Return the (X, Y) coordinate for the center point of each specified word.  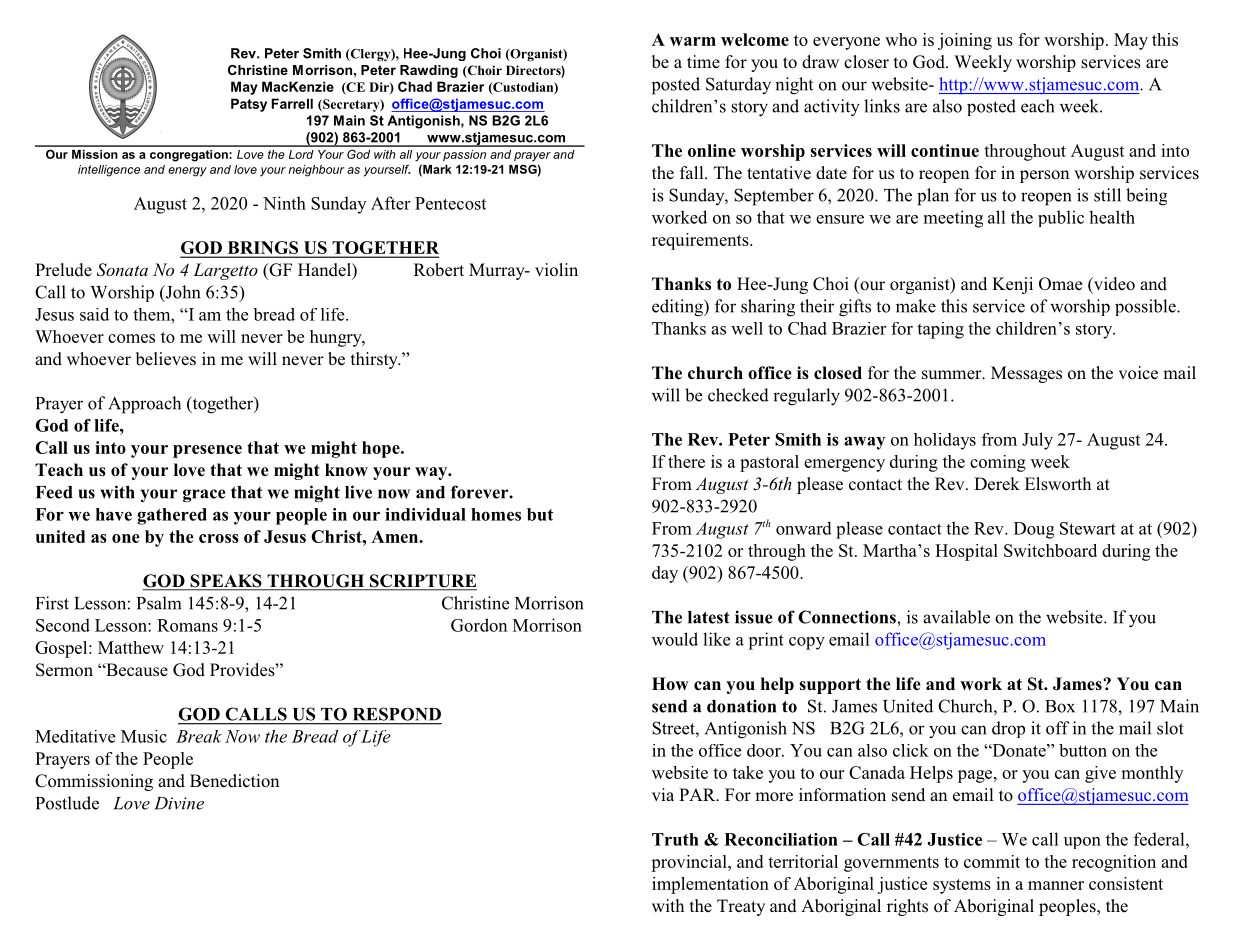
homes (496, 514)
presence (207, 451)
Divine (179, 803)
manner (1056, 885)
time (703, 61)
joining (965, 41)
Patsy (249, 105)
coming (998, 463)
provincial (690, 863)
